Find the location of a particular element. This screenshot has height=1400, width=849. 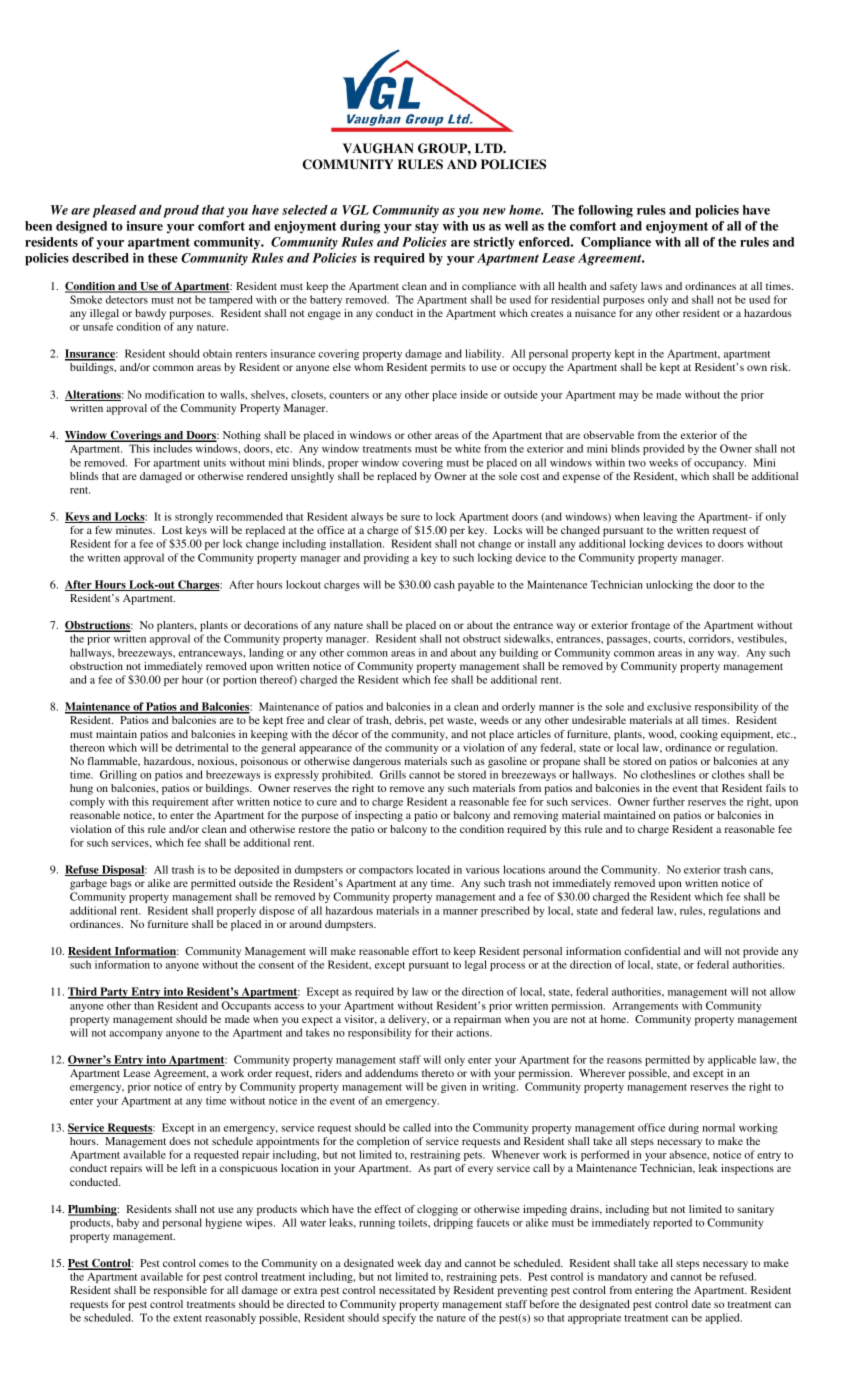

responsible is located at coordinates (180, 1291).
